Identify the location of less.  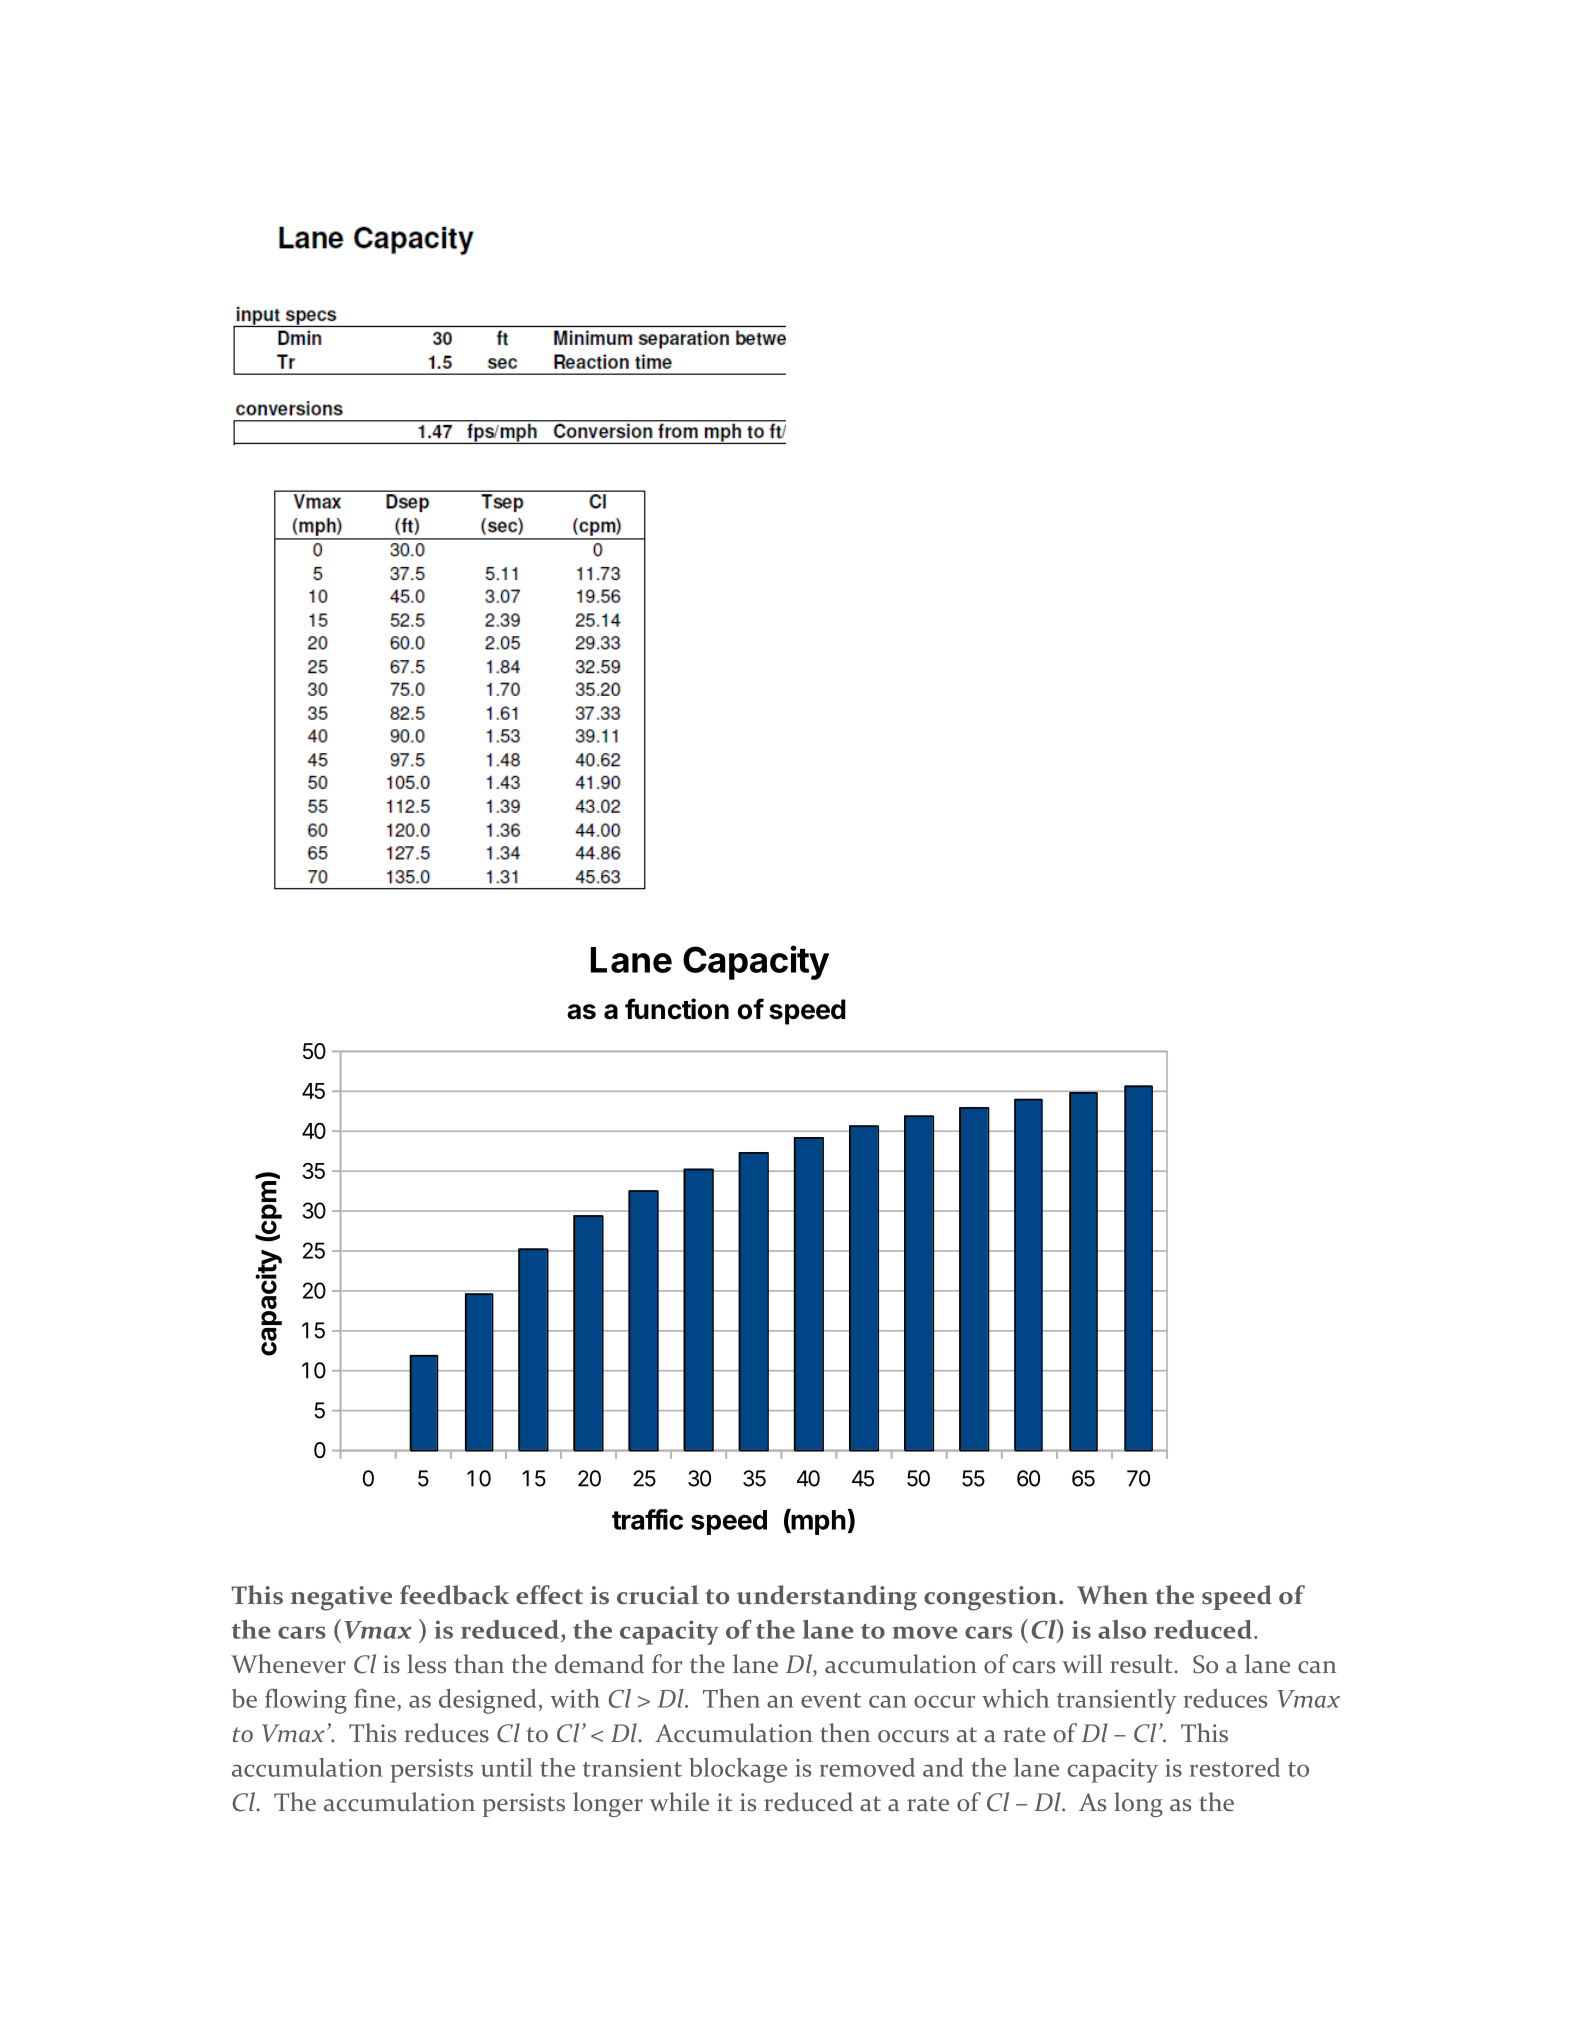
(426, 1664).
